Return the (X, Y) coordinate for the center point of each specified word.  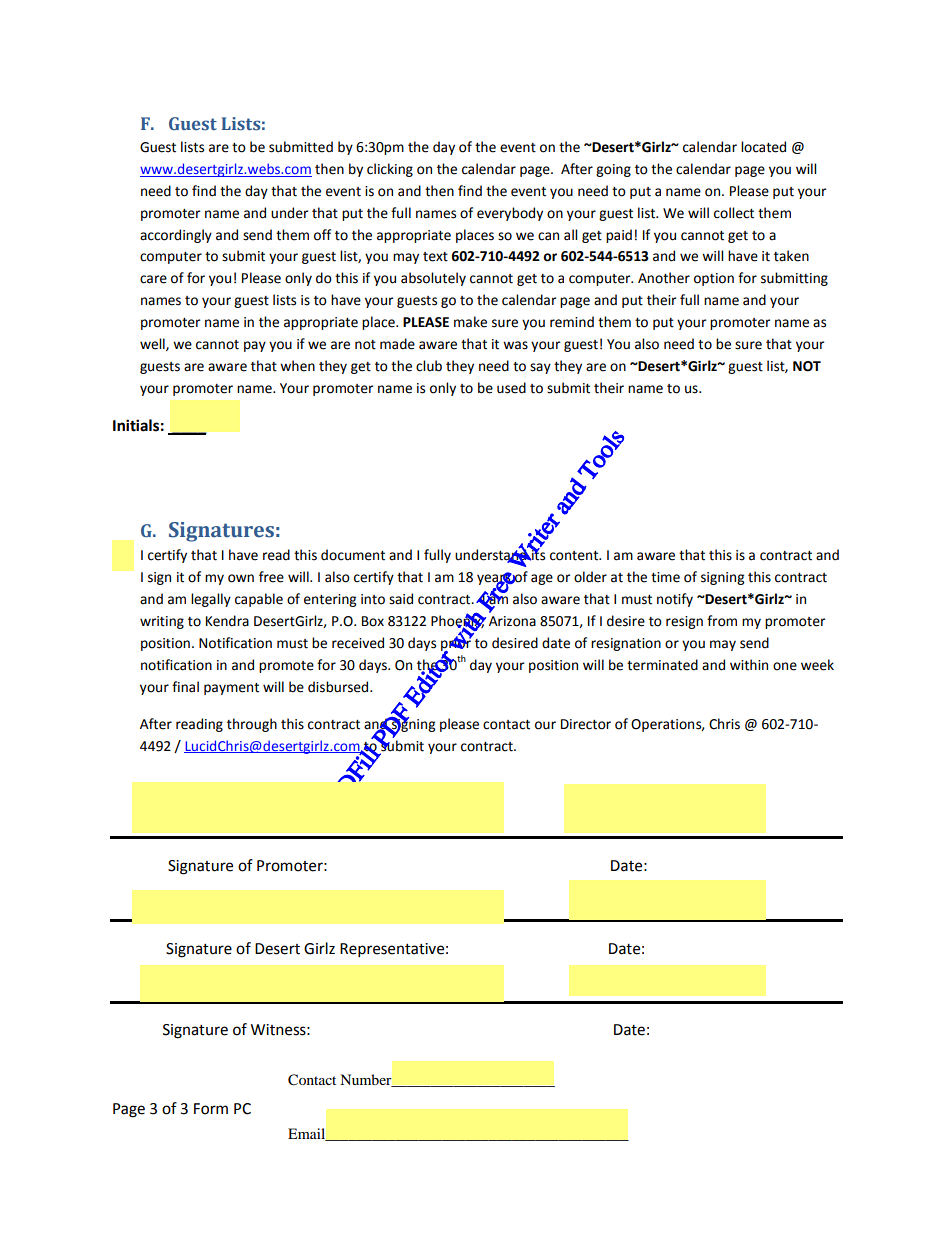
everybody (510, 214)
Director (586, 724)
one (785, 666)
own (241, 578)
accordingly (176, 236)
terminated (662, 665)
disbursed (339, 687)
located (763, 147)
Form (211, 1109)
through (252, 725)
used (511, 388)
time (665, 577)
